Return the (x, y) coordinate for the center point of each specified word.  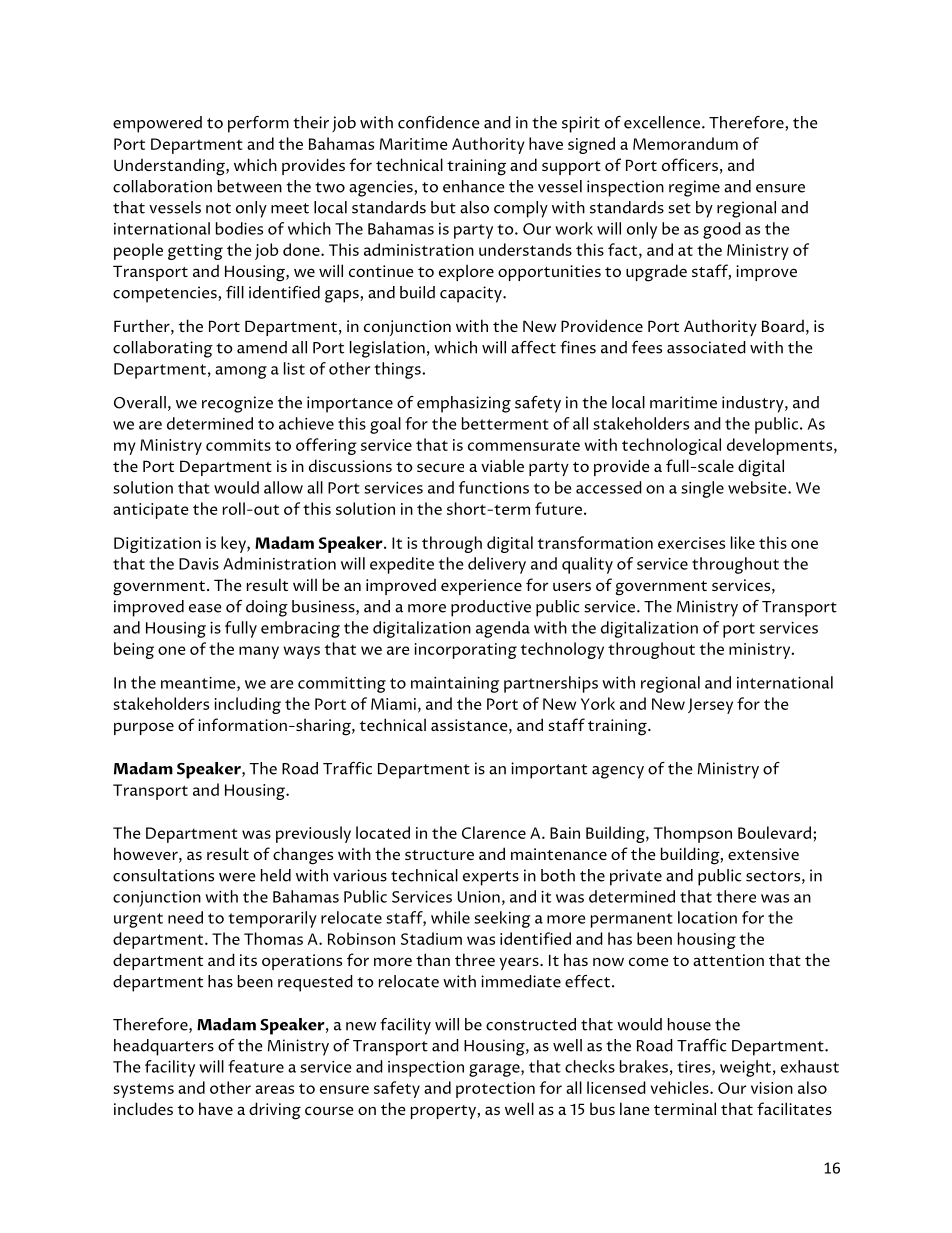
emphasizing (464, 404)
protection (495, 1090)
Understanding (170, 167)
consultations (163, 875)
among (241, 372)
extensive (763, 854)
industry (754, 404)
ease (205, 608)
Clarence (494, 832)
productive (491, 608)
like (743, 542)
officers (690, 164)
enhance (474, 186)
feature (256, 1066)
